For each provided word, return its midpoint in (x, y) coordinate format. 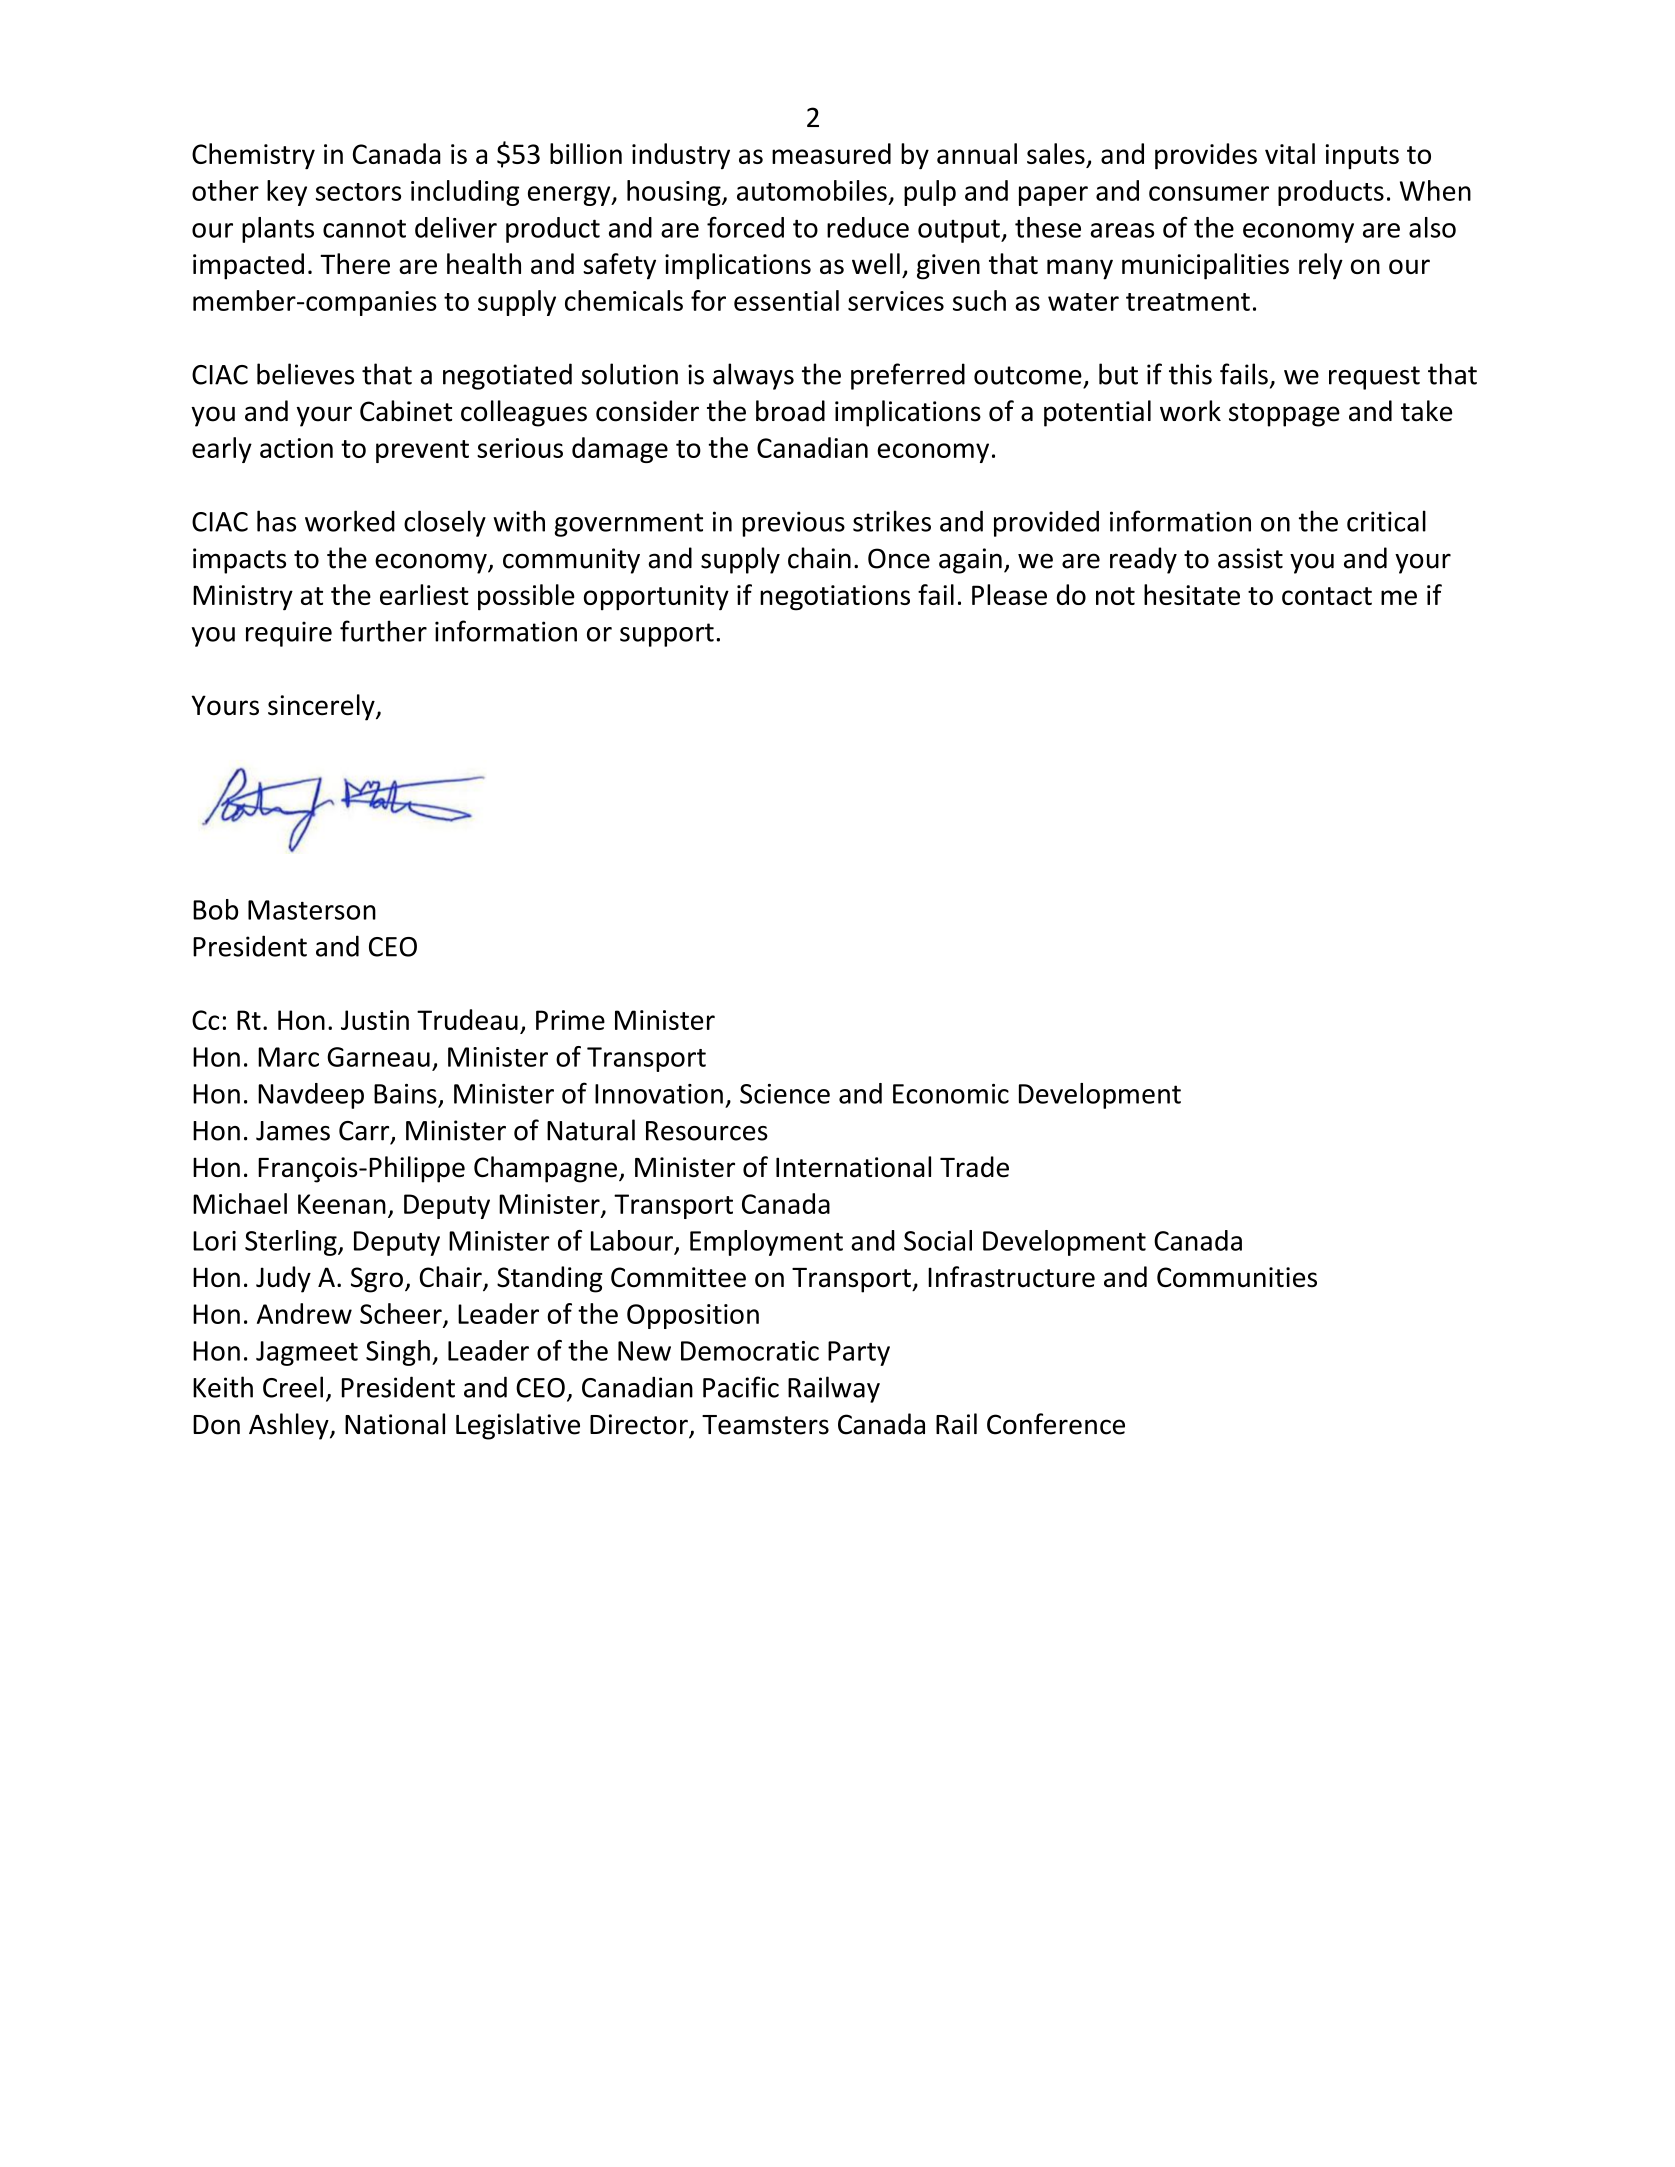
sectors (358, 192)
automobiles (812, 190)
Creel (293, 1387)
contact (1327, 596)
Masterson (312, 910)
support (667, 635)
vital (1290, 153)
